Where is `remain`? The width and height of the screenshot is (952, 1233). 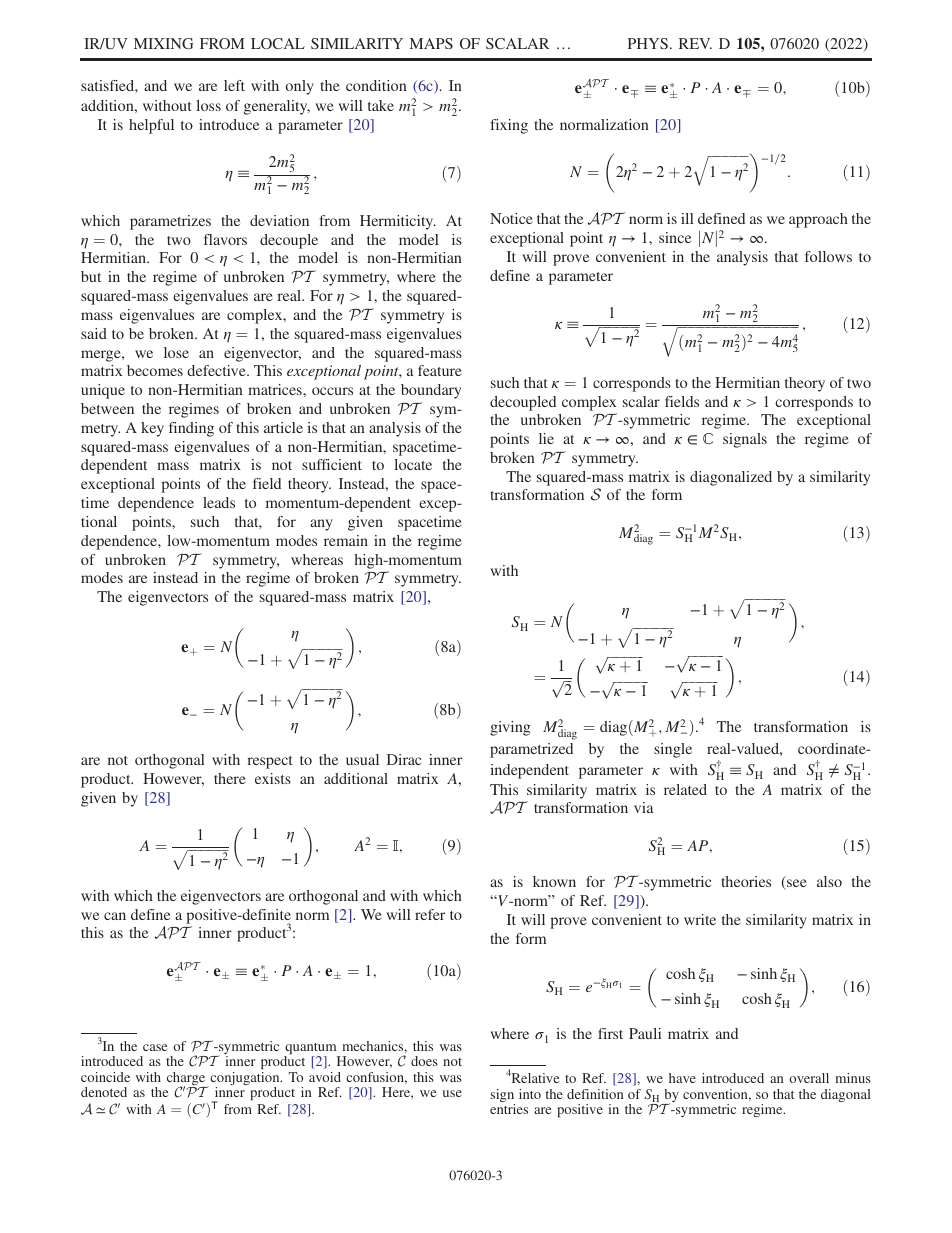
remain is located at coordinates (346, 540).
